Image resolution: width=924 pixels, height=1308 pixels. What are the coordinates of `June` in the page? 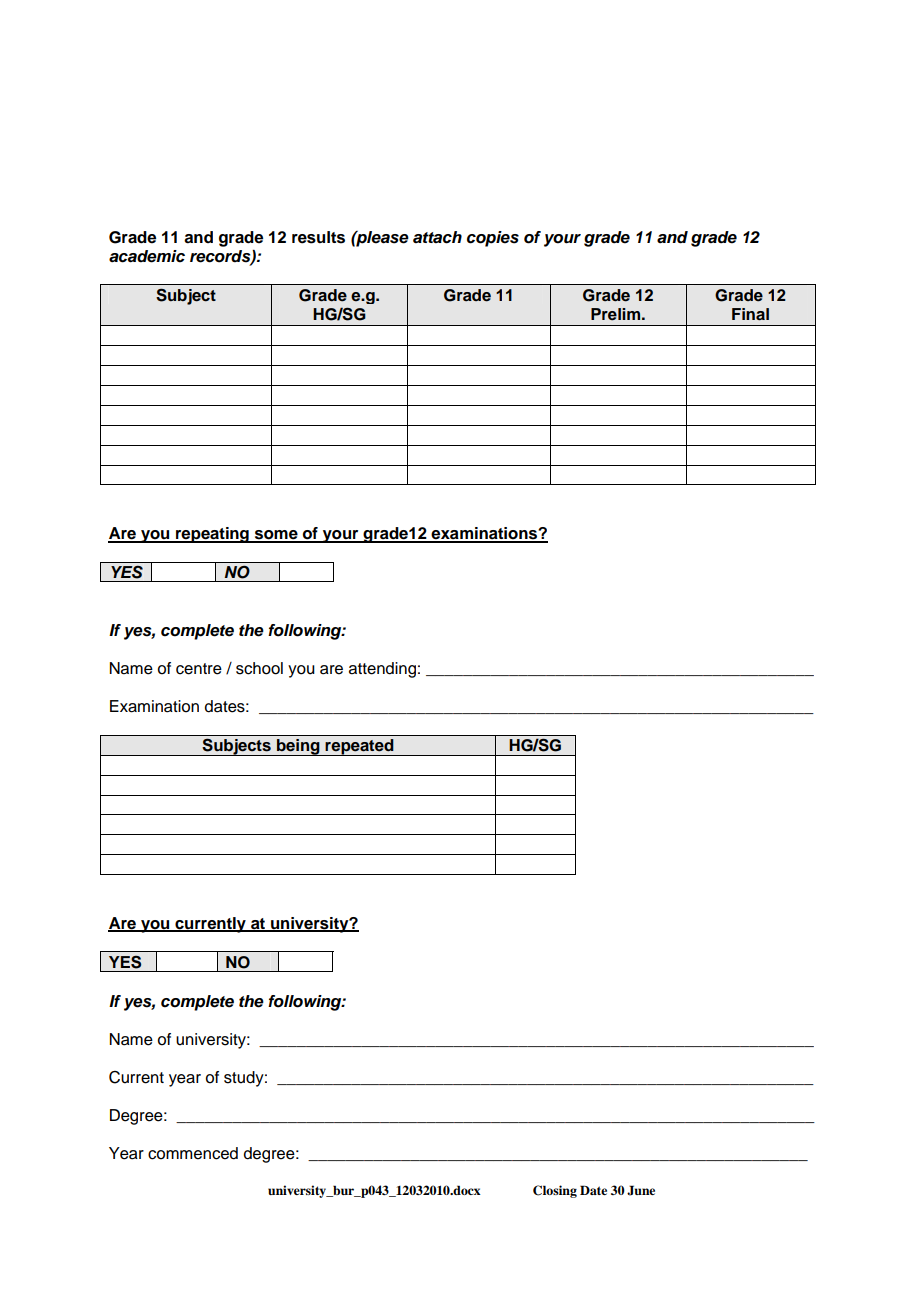 It's located at (641, 1190).
